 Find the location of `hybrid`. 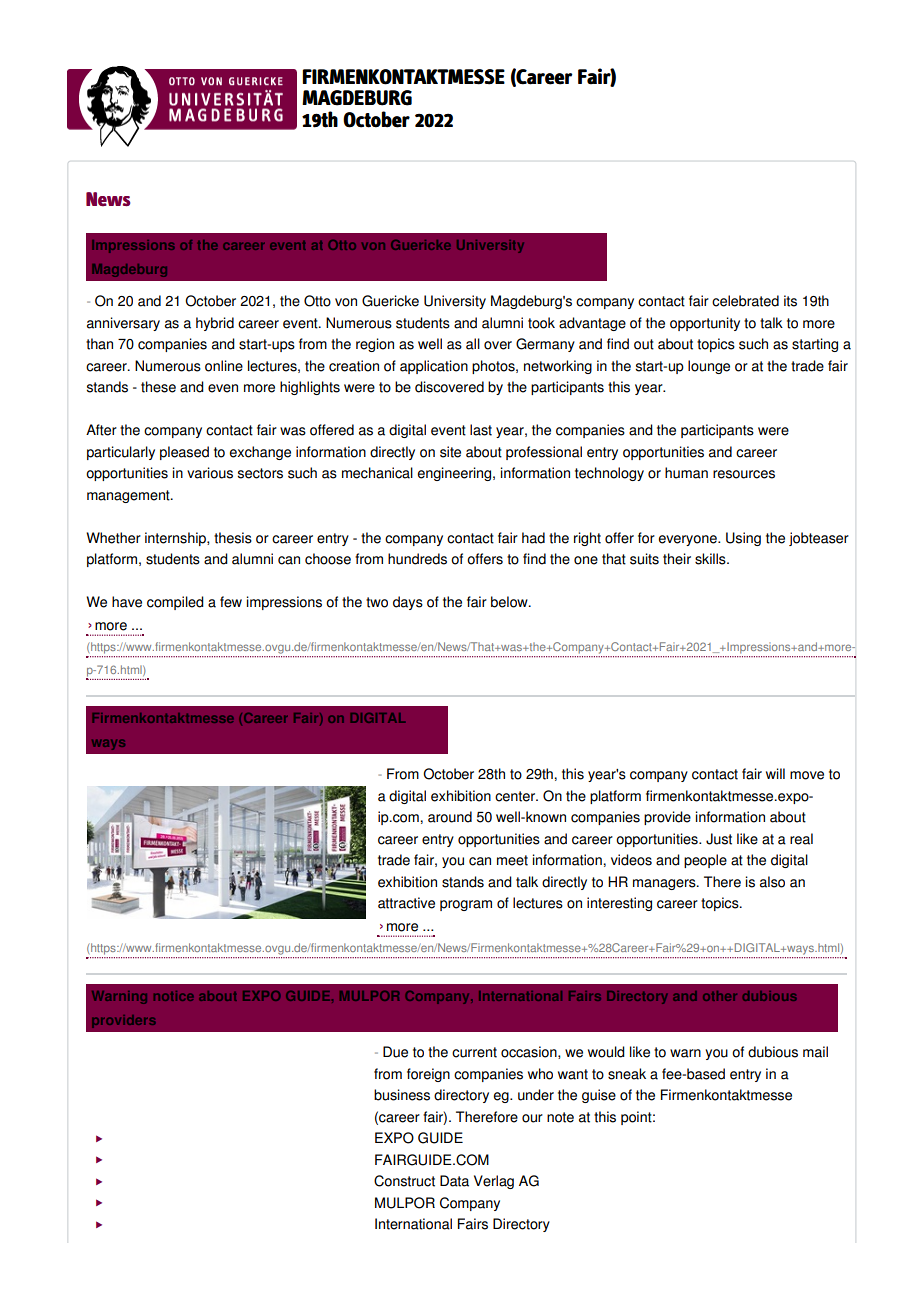

hybrid is located at coordinates (215, 324).
